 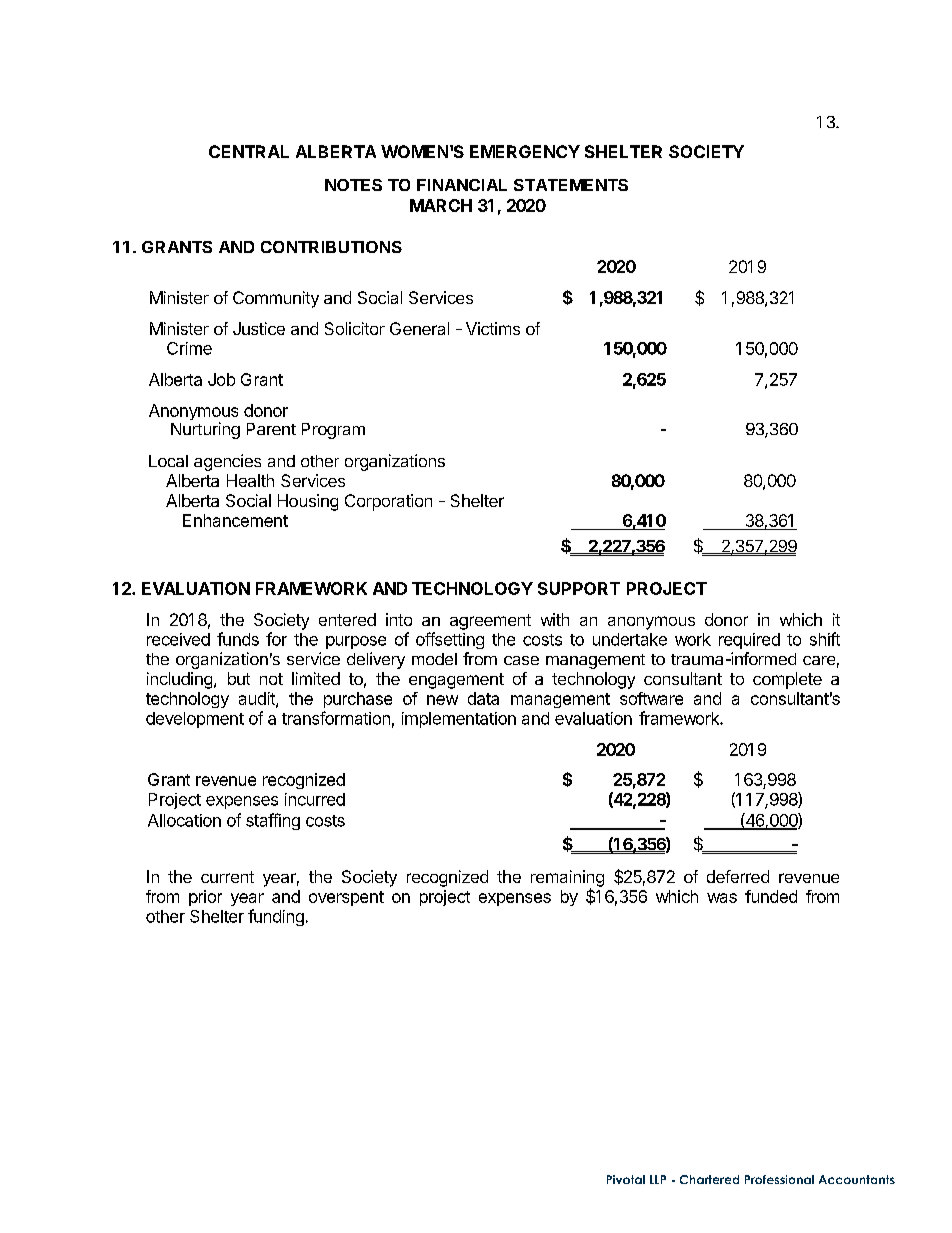 I want to click on staffing, so click(x=273, y=821).
